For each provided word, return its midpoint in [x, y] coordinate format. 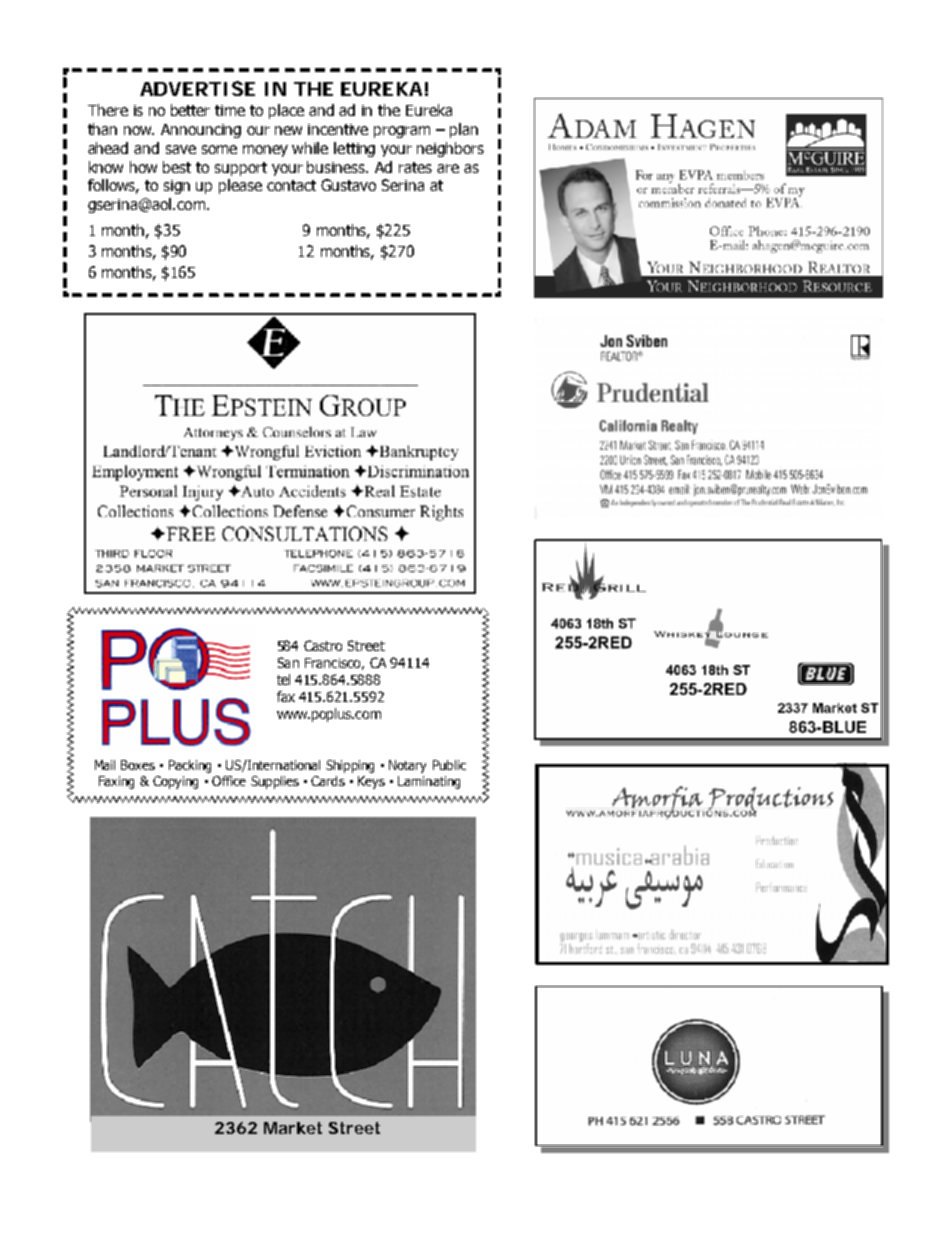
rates [415, 167]
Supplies [275, 782]
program [402, 132]
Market [293, 1128]
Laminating [429, 782]
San [288, 662]
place [286, 111]
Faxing [116, 782]
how [143, 167]
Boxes [138, 765]
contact [291, 185]
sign [177, 187]
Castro [323, 645]
